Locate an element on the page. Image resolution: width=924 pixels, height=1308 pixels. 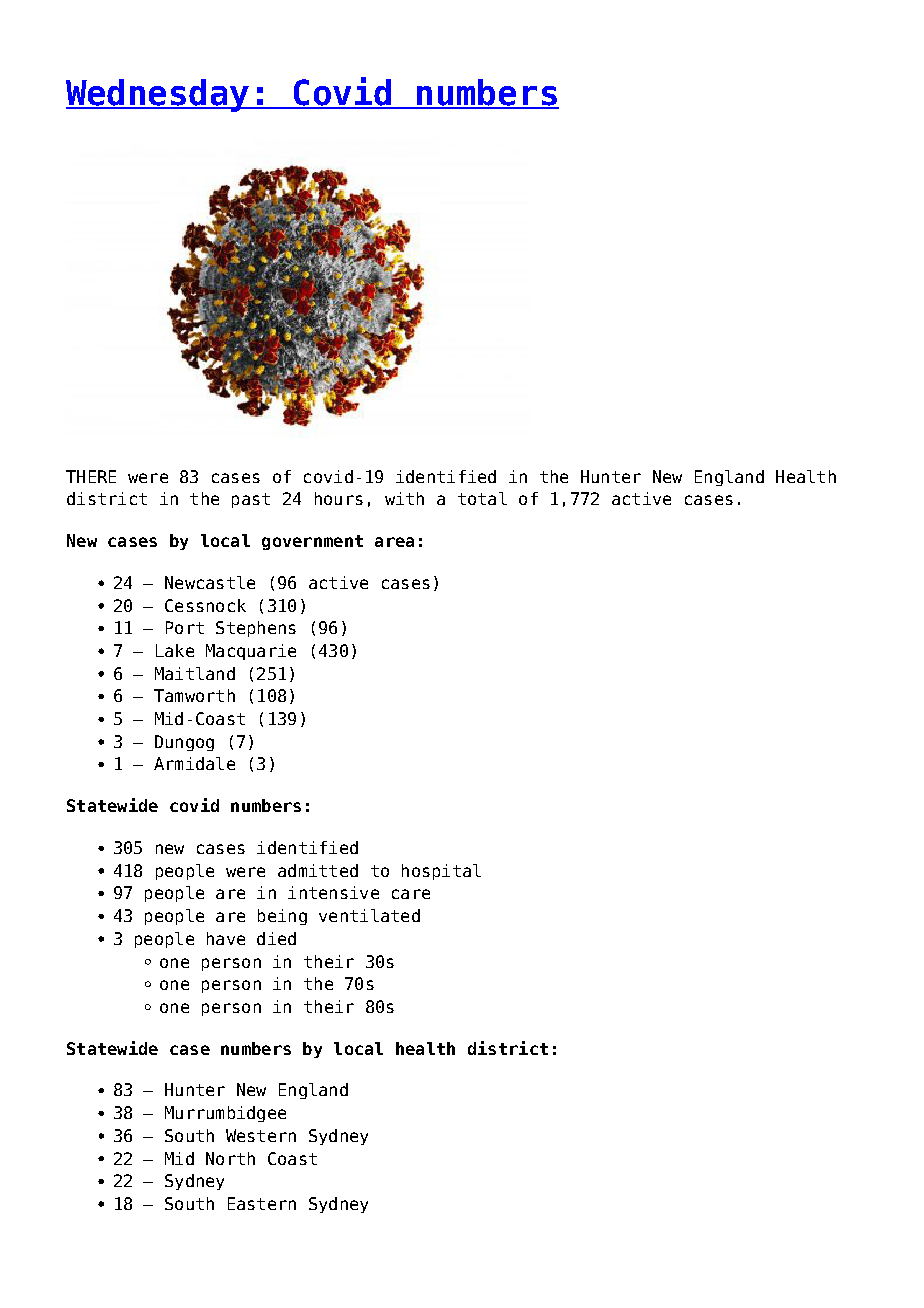
with is located at coordinates (404, 498).
